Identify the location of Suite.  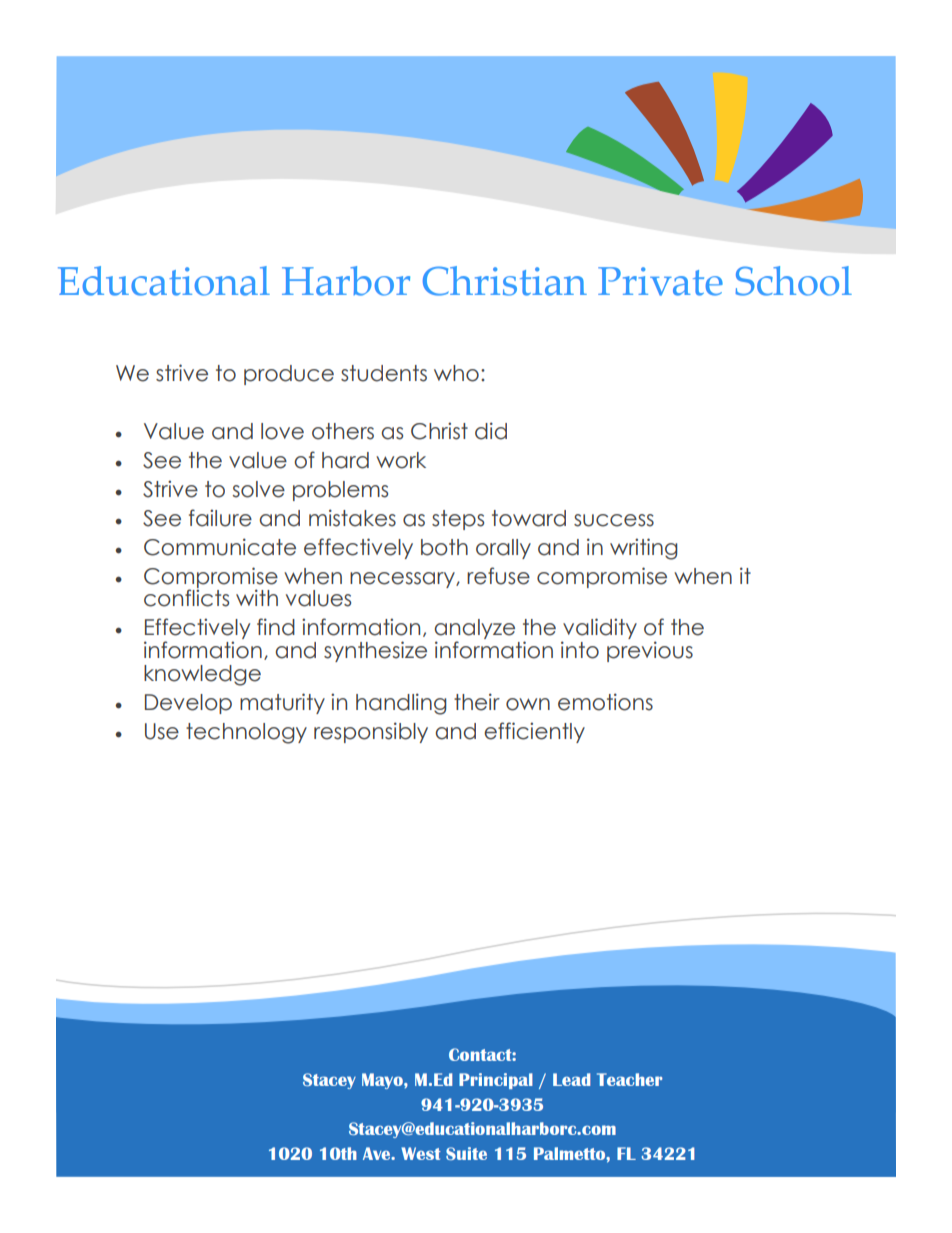
(466, 1153).
